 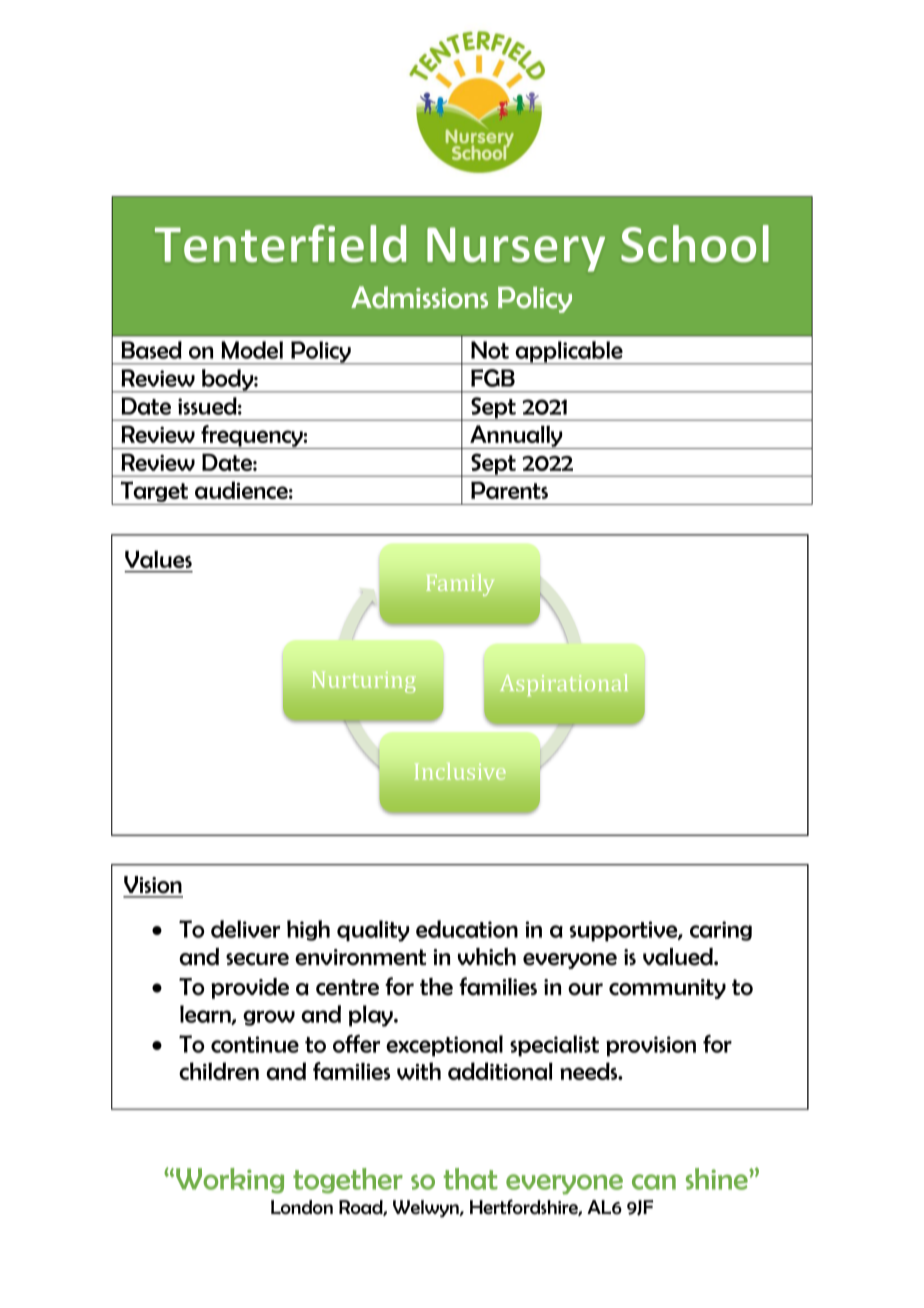 What do you see at coordinates (654, 1182) in the page?
I see `can` at bounding box center [654, 1182].
